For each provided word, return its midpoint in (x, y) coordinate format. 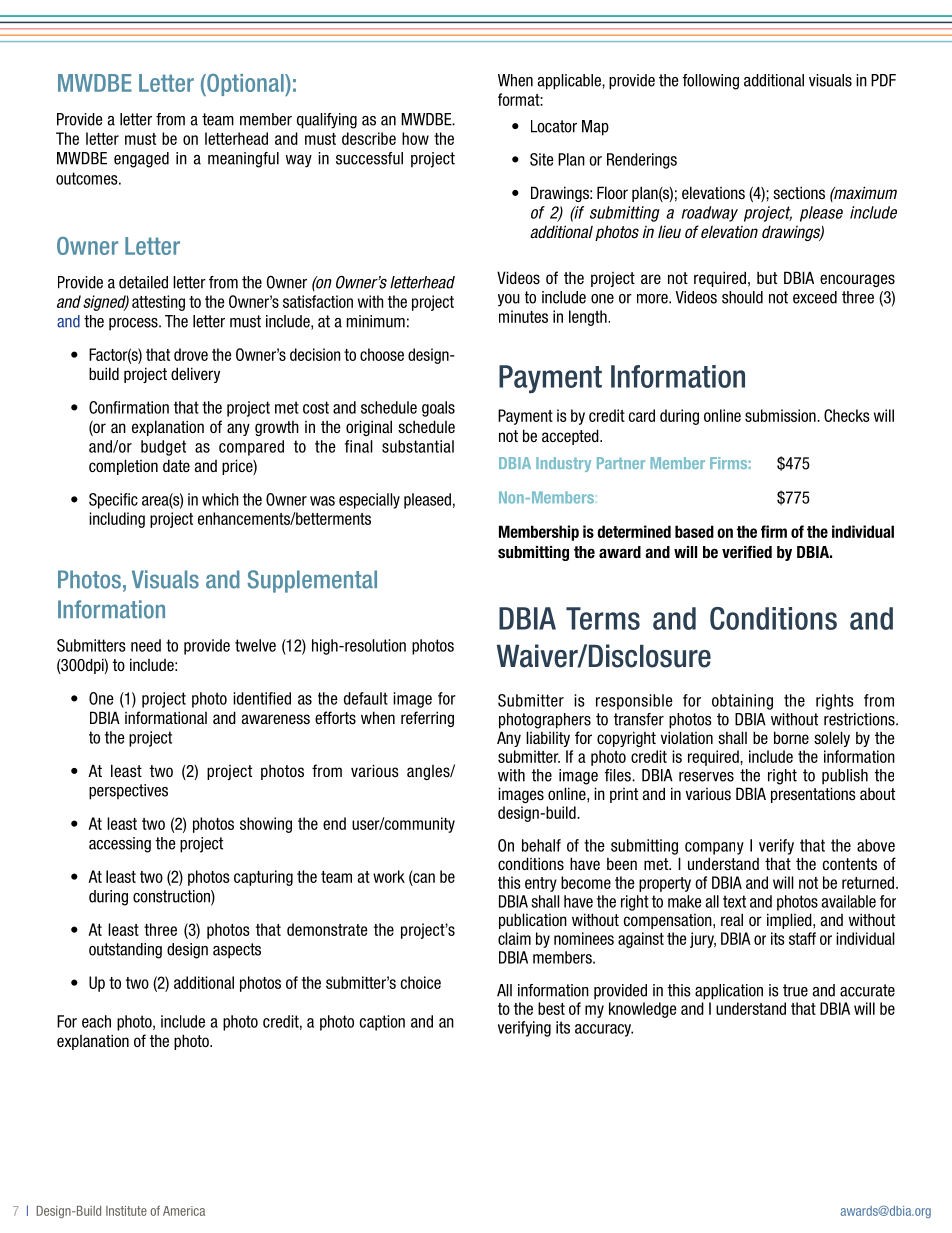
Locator (554, 126)
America (184, 1211)
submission (781, 415)
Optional (245, 85)
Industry (563, 464)
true (795, 990)
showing (266, 825)
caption (382, 1023)
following (710, 82)
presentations (813, 795)
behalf (541, 845)
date (176, 465)
